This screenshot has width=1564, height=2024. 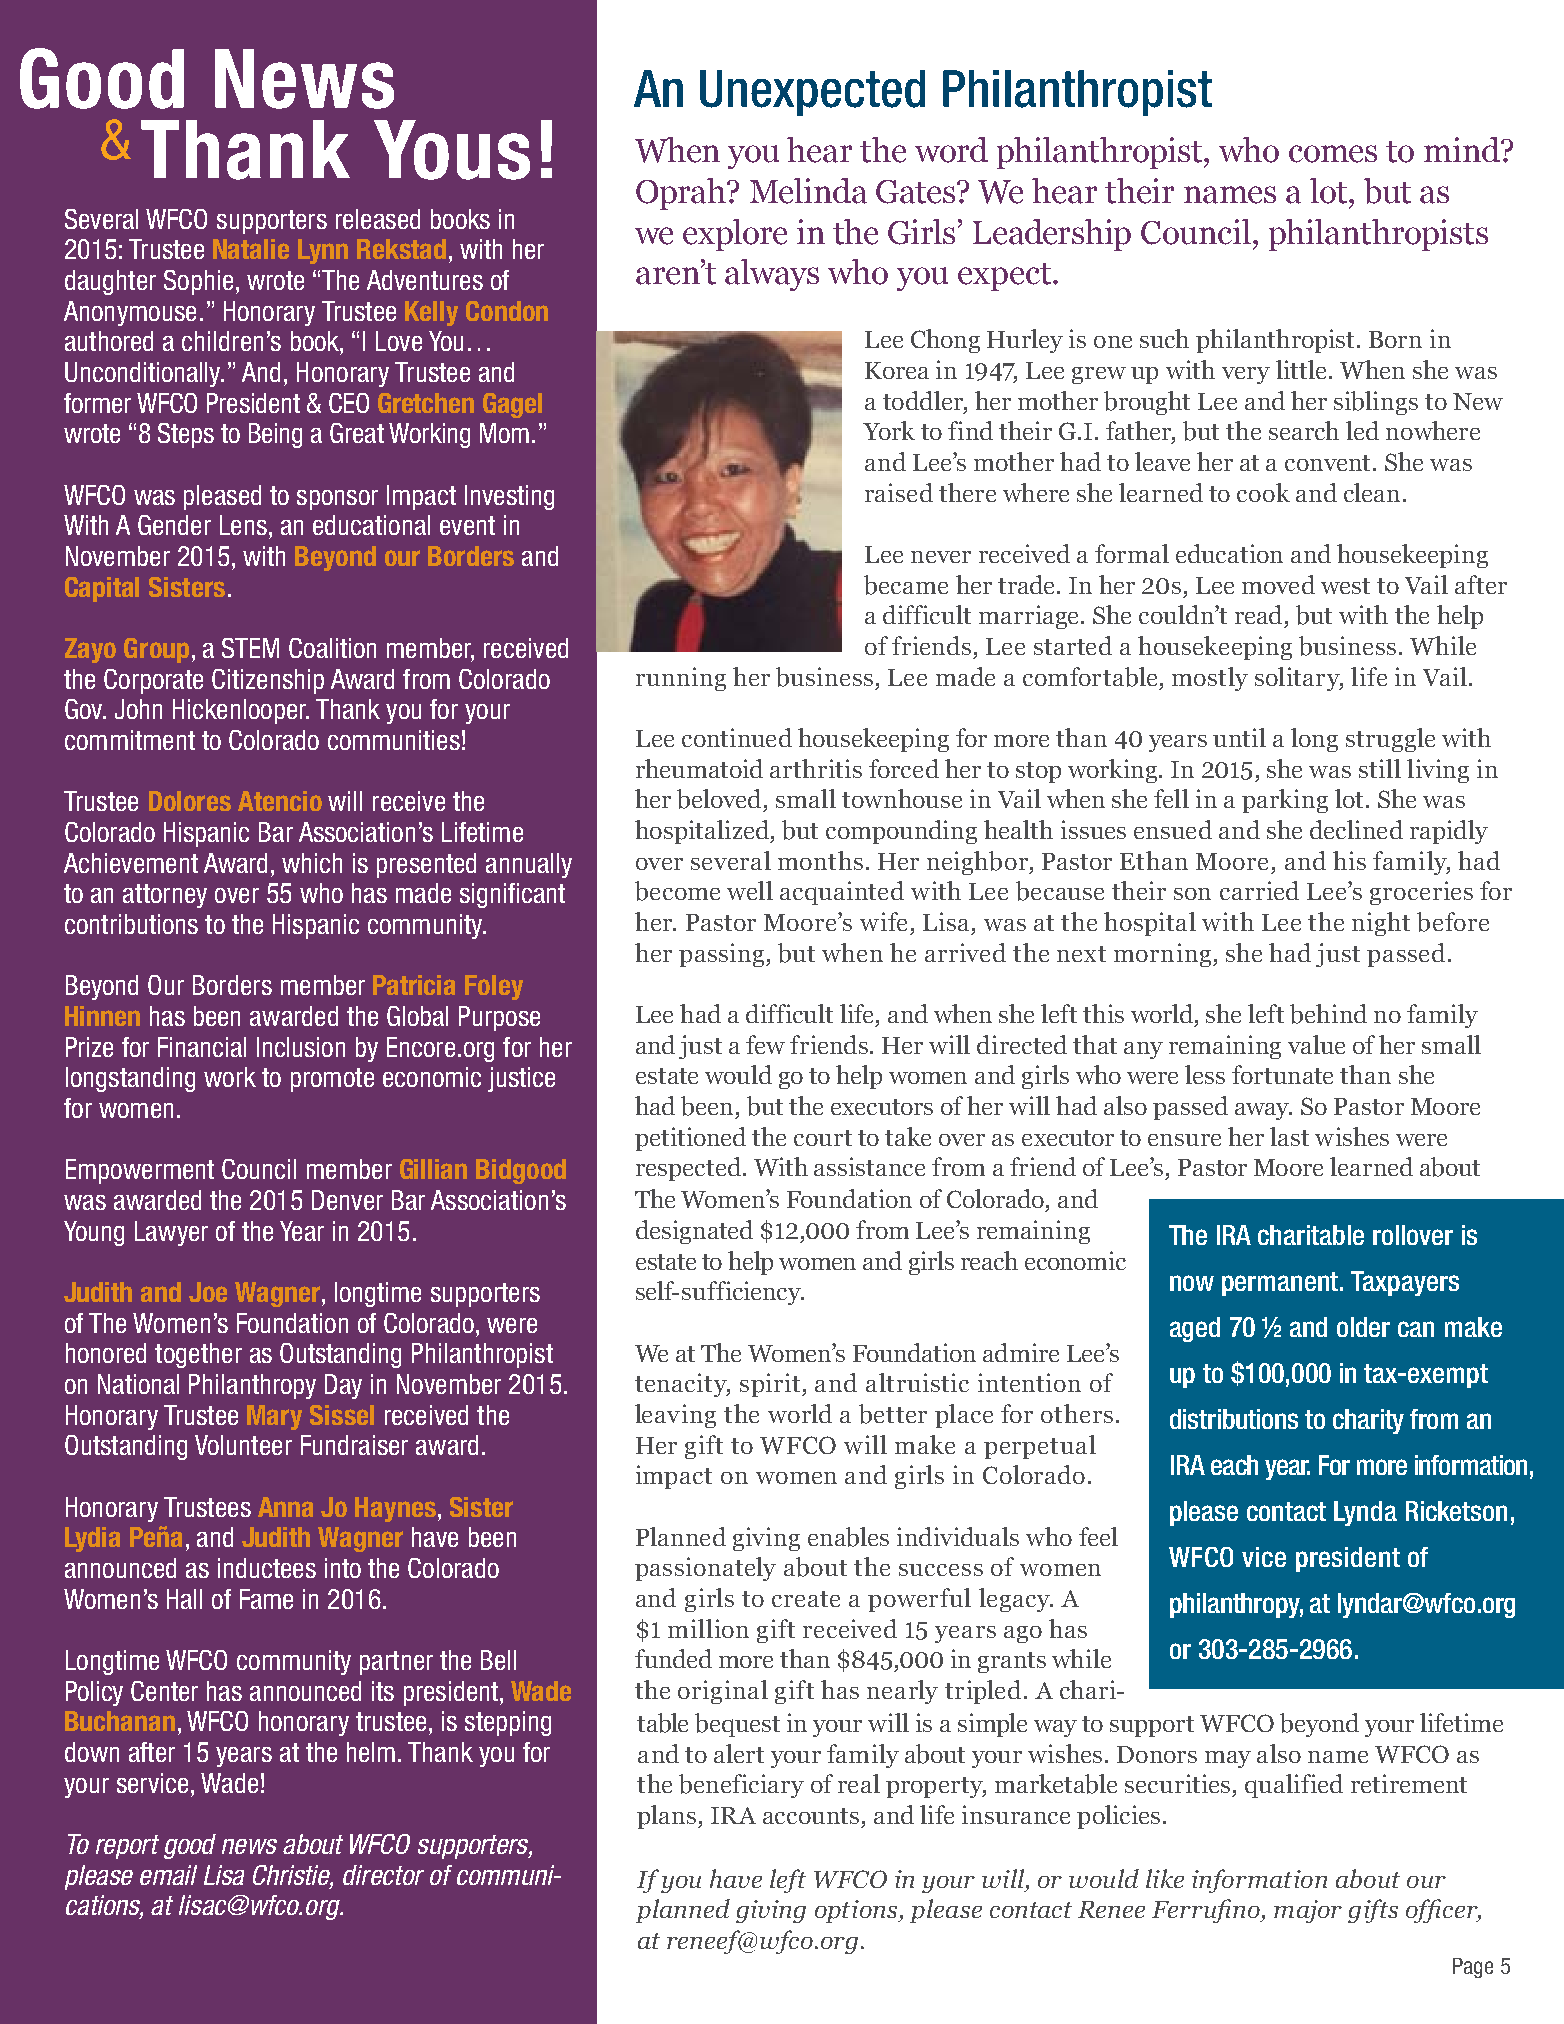 What do you see at coordinates (301, 1047) in the screenshot?
I see `Inclusion` at bounding box center [301, 1047].
